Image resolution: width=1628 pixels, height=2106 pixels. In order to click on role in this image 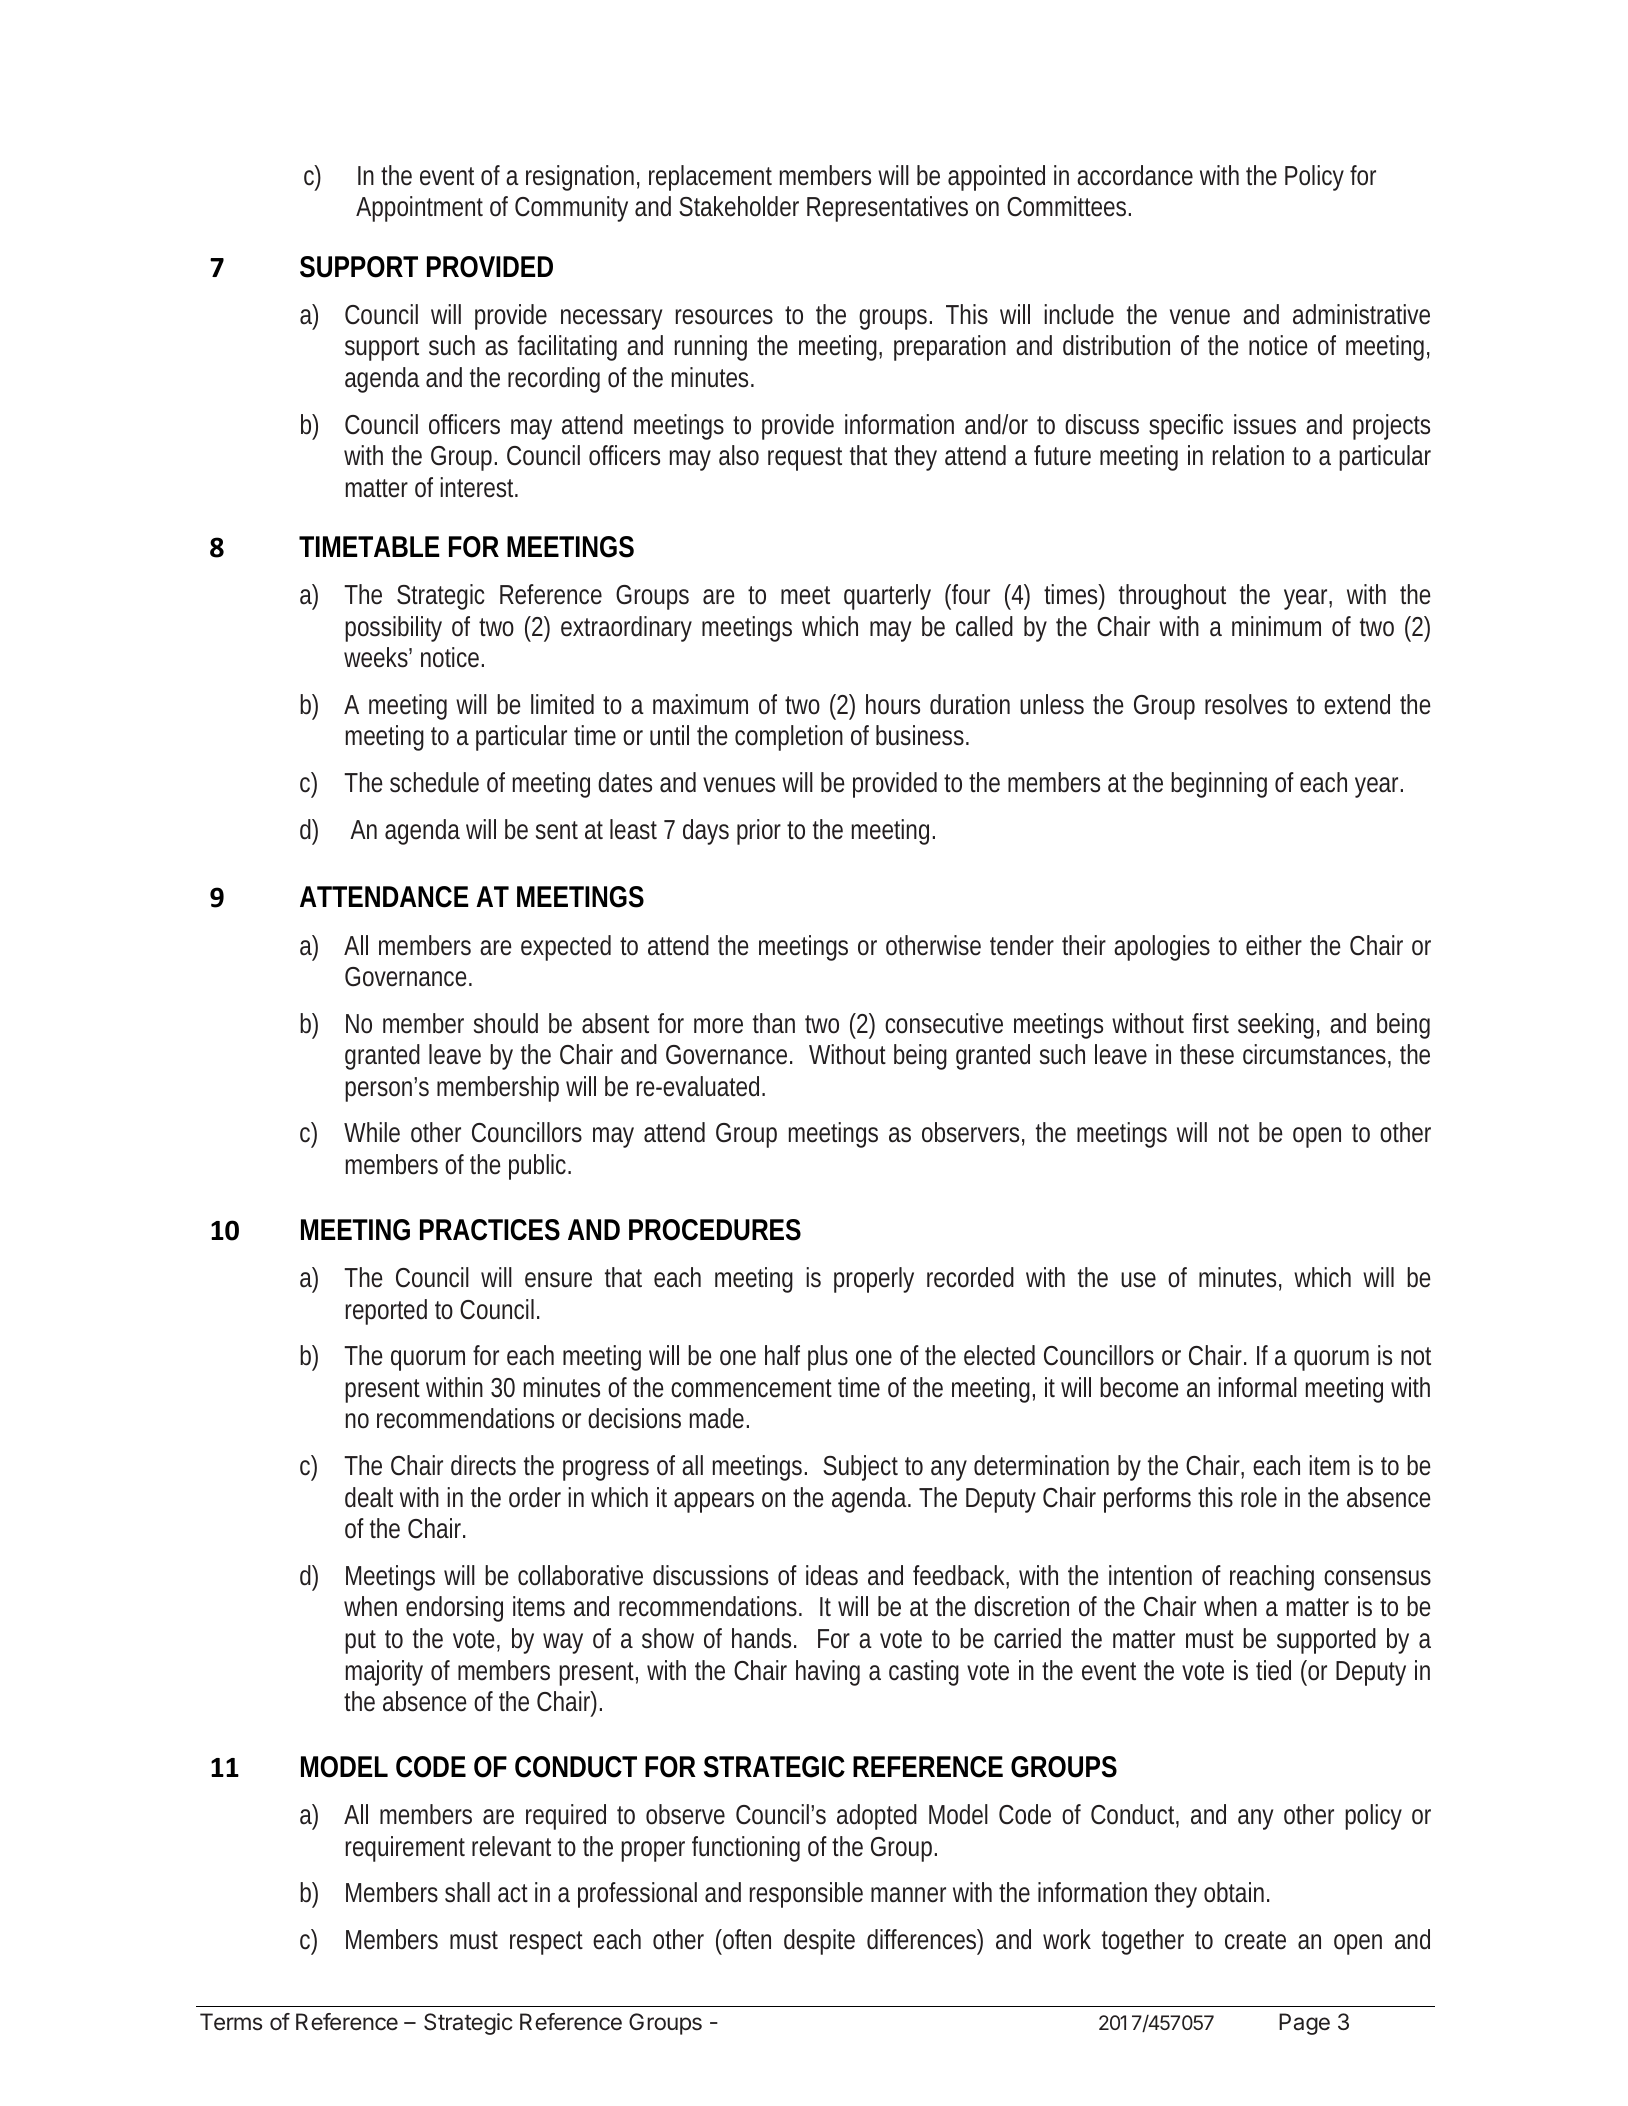, I will do `click(1259, 1497)`.
